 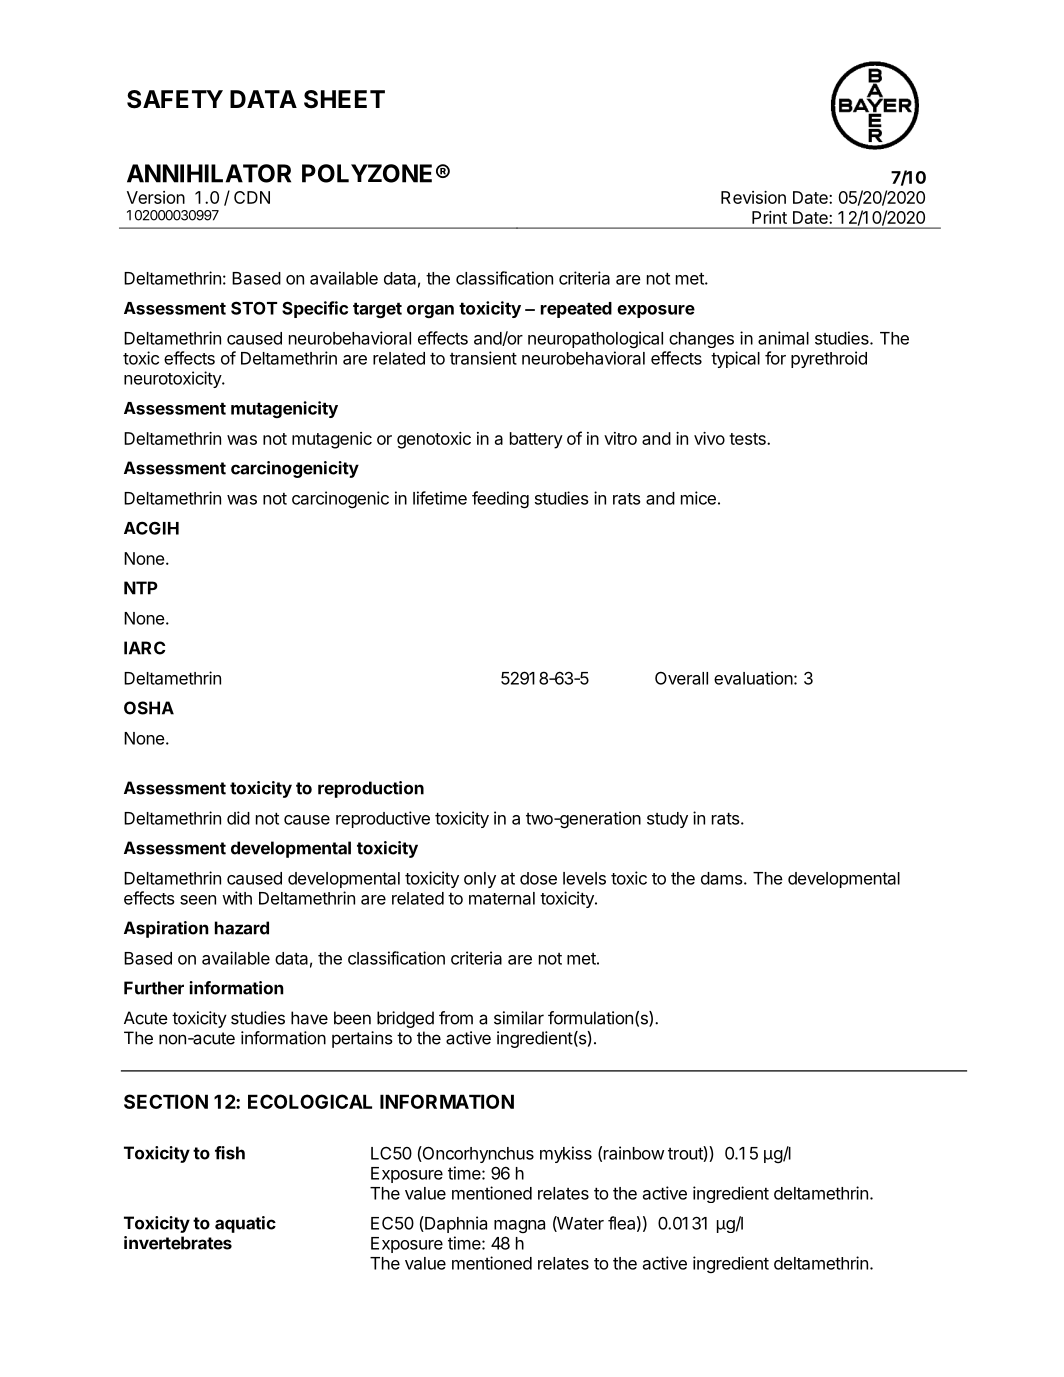 I want to click on study, so click(x=667, y=820).
